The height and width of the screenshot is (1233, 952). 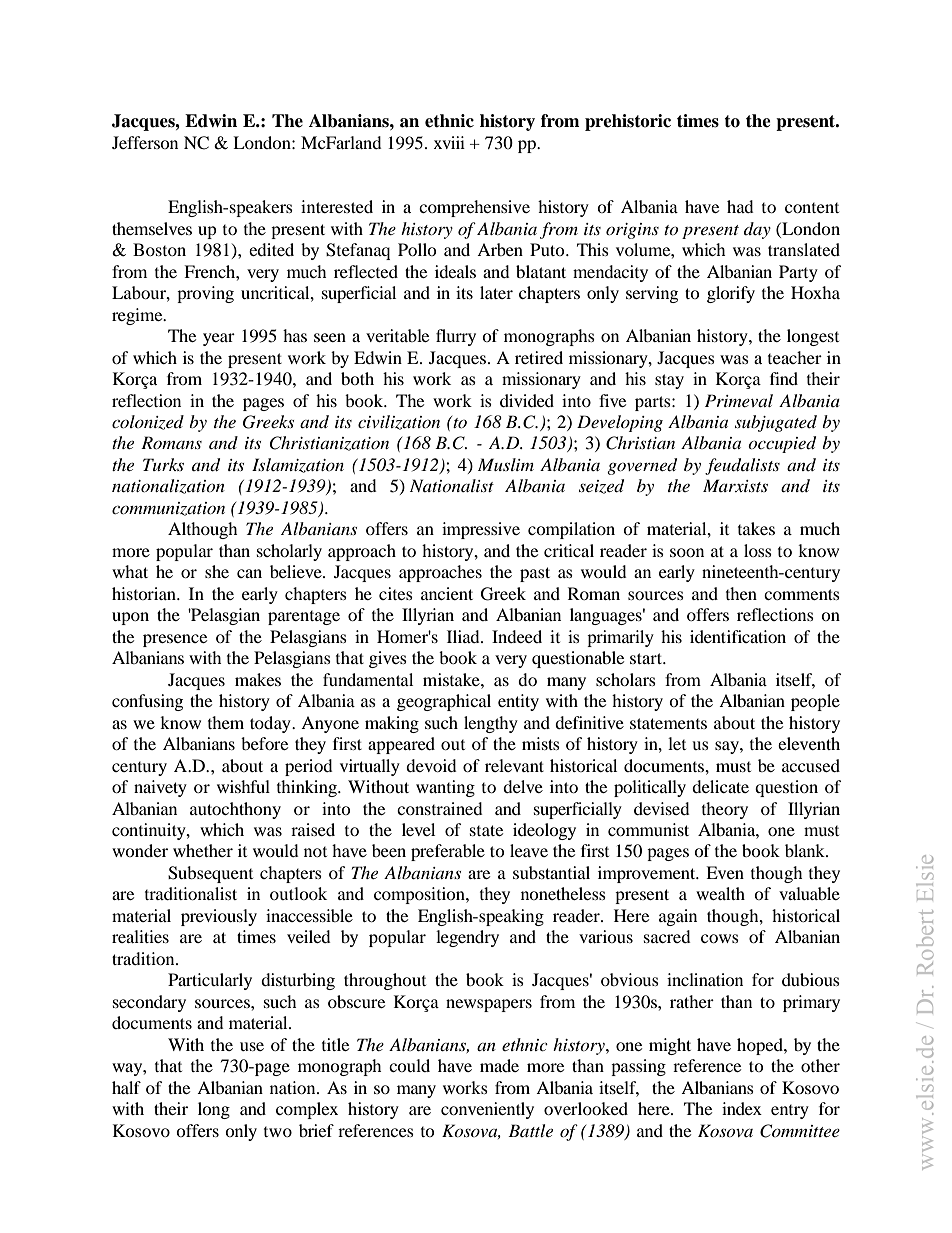 I want to click on presence, so click(x=175, y=640).
